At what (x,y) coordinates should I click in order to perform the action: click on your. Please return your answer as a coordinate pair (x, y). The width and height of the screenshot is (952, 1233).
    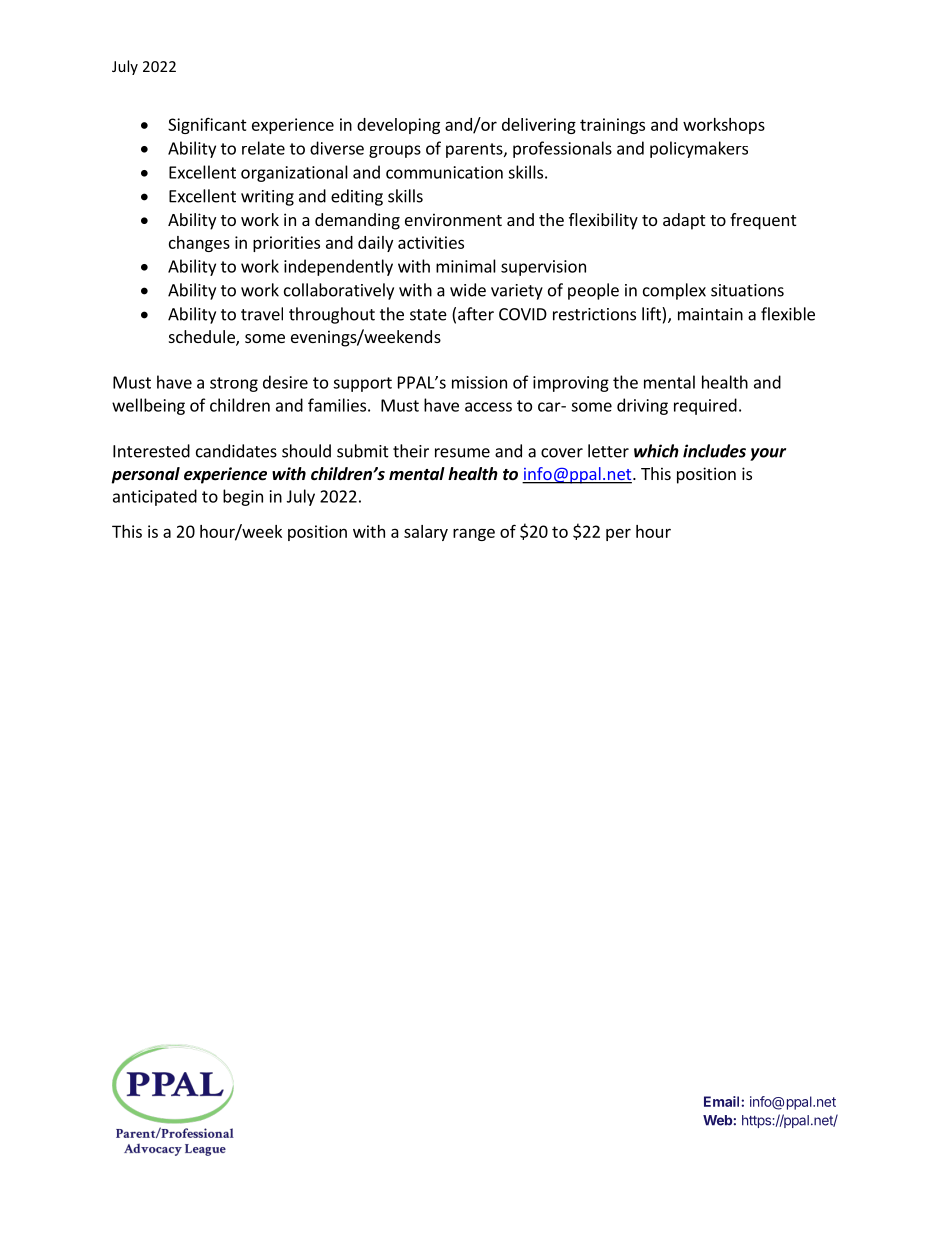
    Looking at the image, I should click on (768, 454).
